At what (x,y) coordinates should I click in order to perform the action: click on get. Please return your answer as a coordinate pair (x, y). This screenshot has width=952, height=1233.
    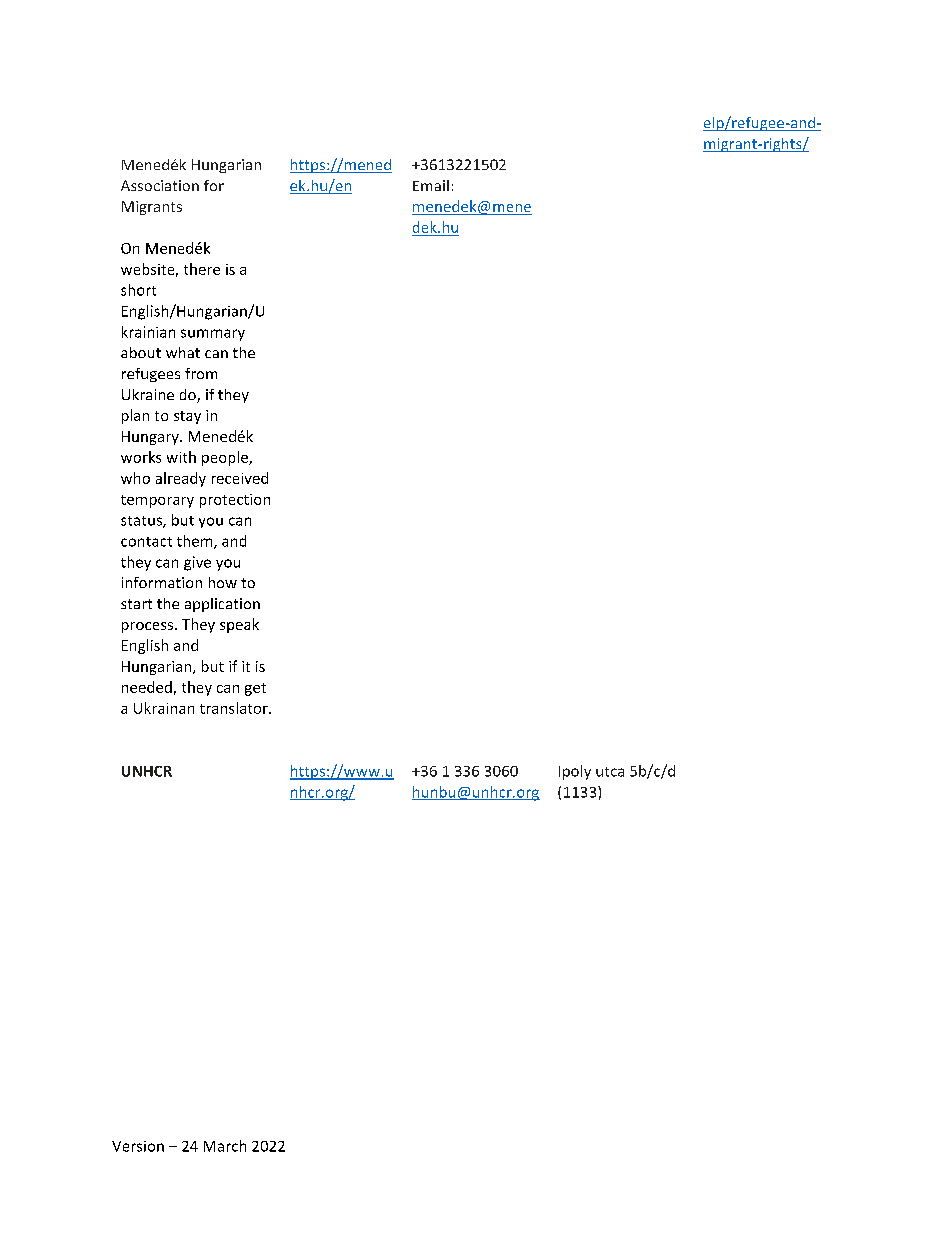
    Looking at the image, I should click on (255, 689).
